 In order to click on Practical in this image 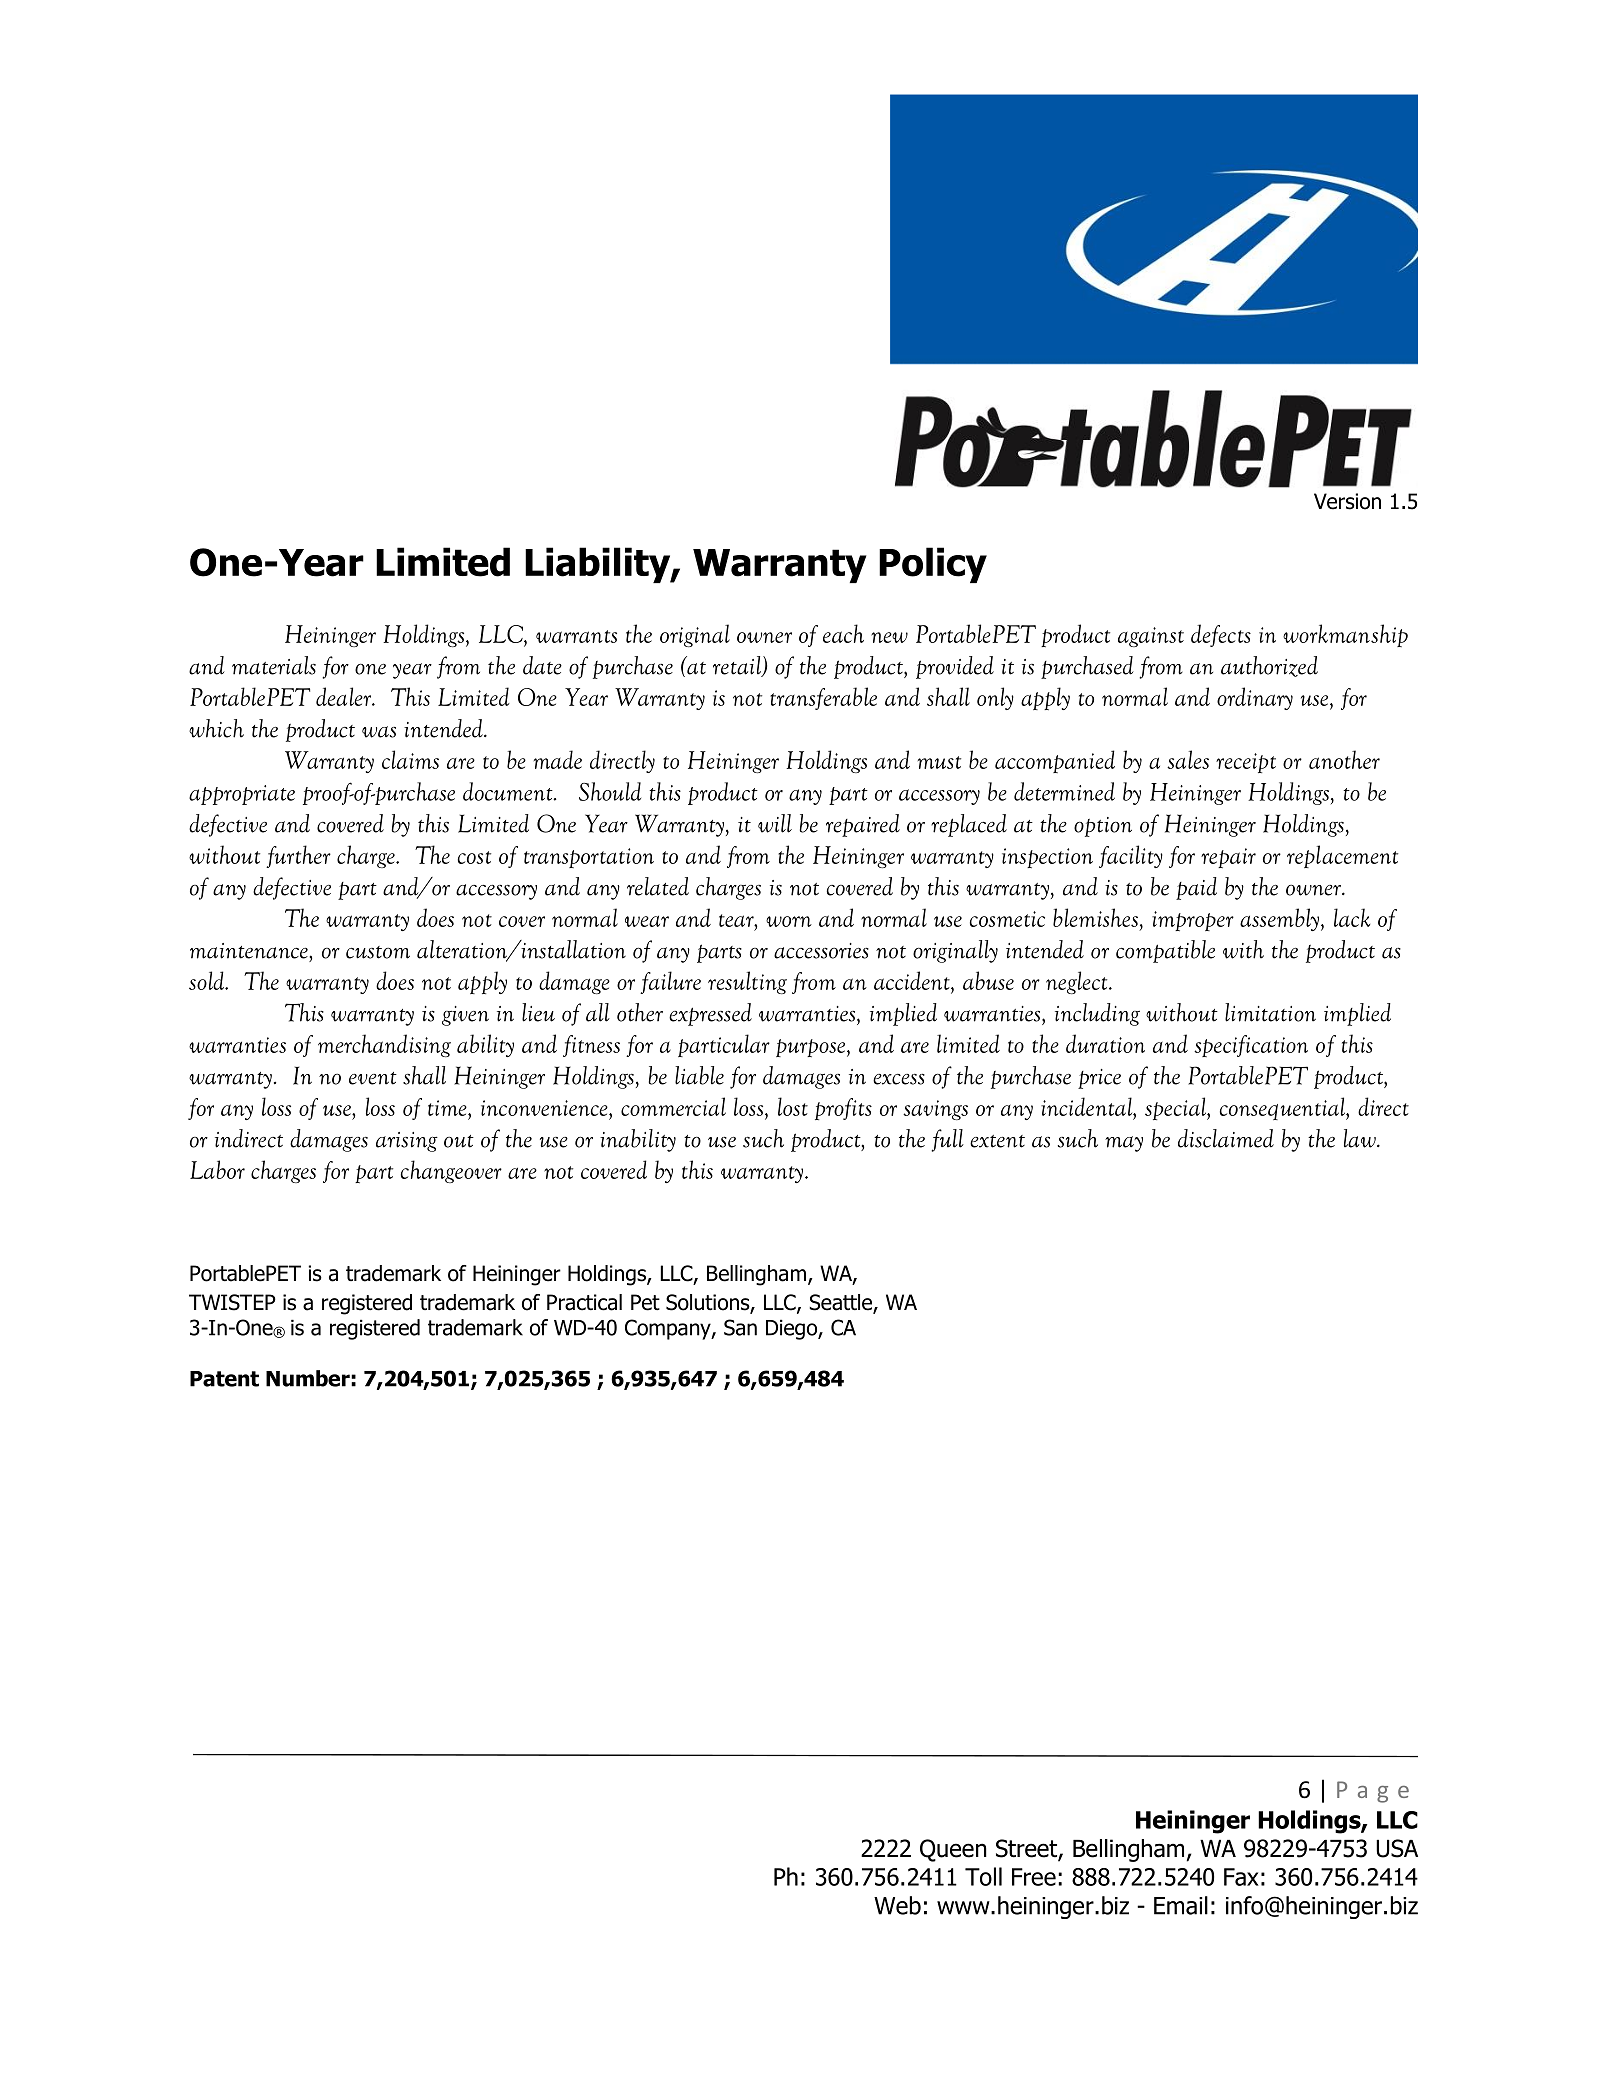, I will do `click(584, 1302)`.
